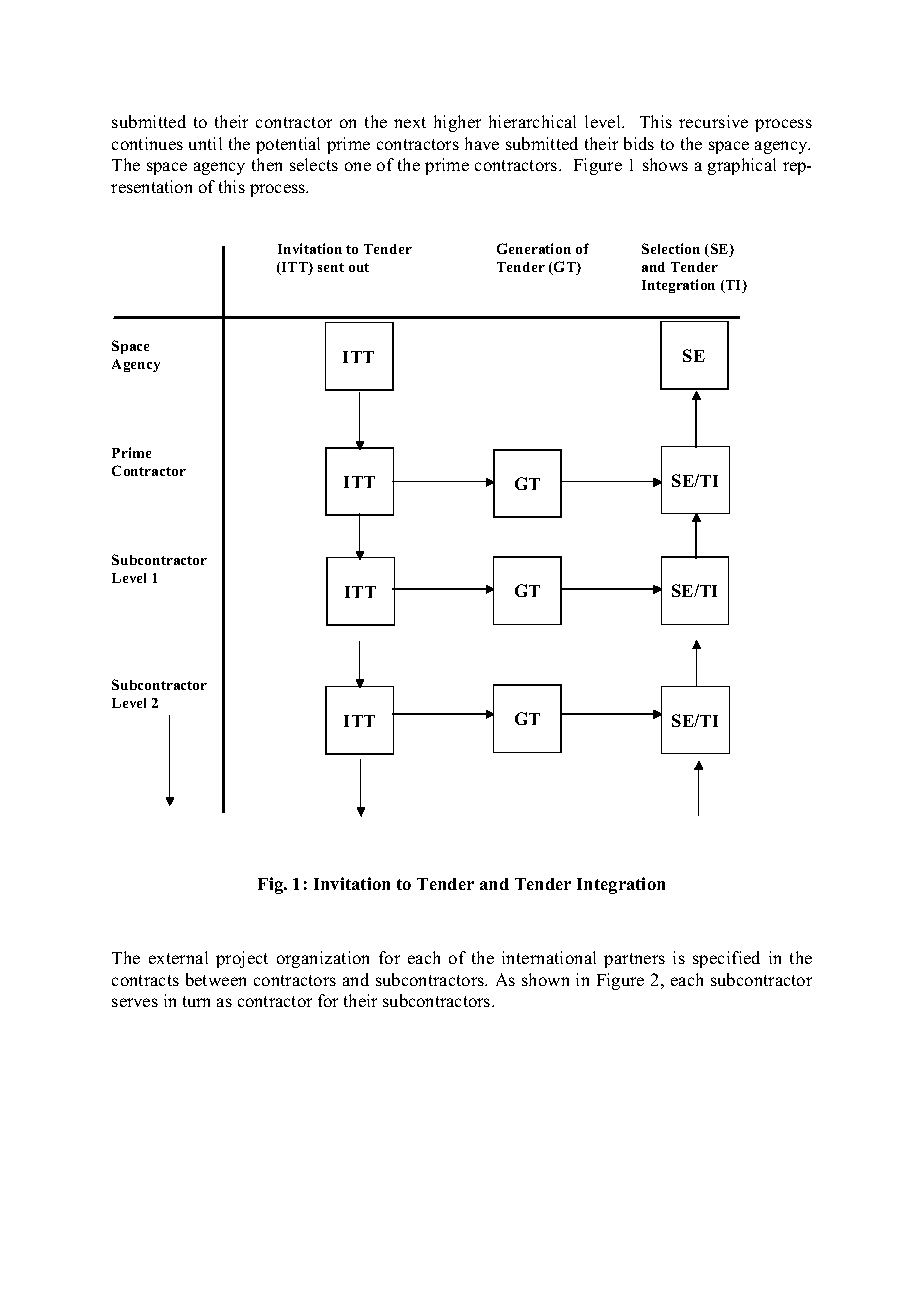  Describe the element at coordinates (359, 267) in the image. I see `out` at that location.
